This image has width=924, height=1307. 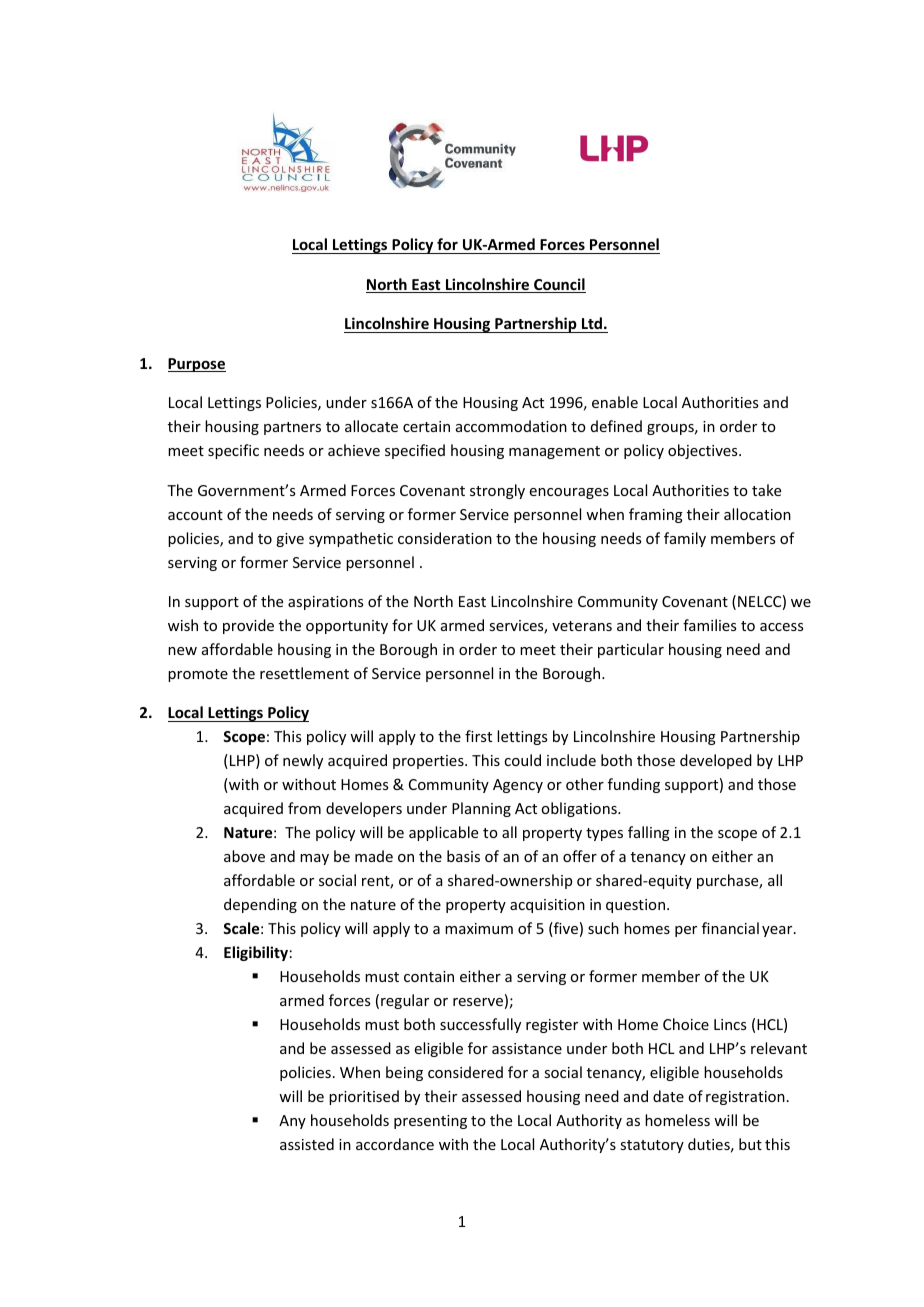 What do you see at coordinates (615, 402) in the image?
I see `enable` at bounding box center [615, 402].
